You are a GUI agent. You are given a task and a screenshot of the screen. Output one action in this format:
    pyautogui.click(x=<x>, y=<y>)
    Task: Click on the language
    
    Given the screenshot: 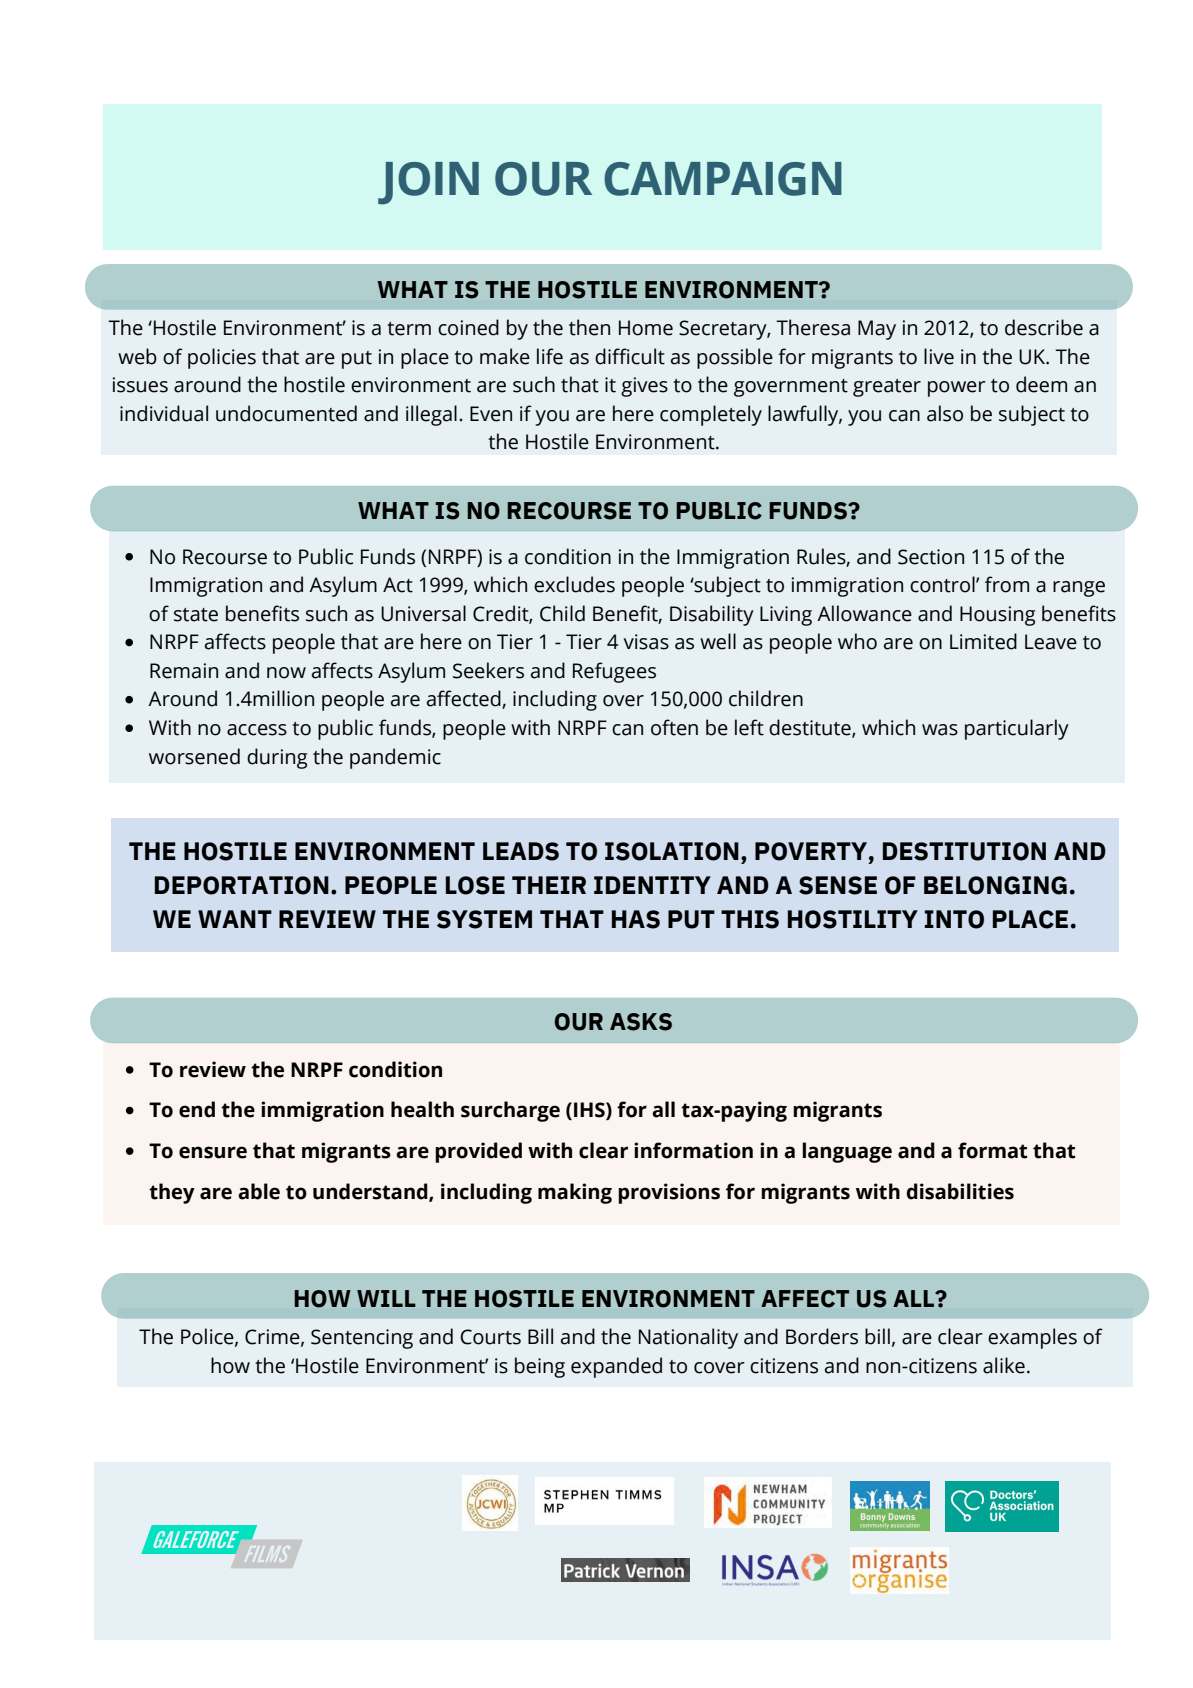 What is the action you would take?
    pyautogui.click(x=847, y=1152)
